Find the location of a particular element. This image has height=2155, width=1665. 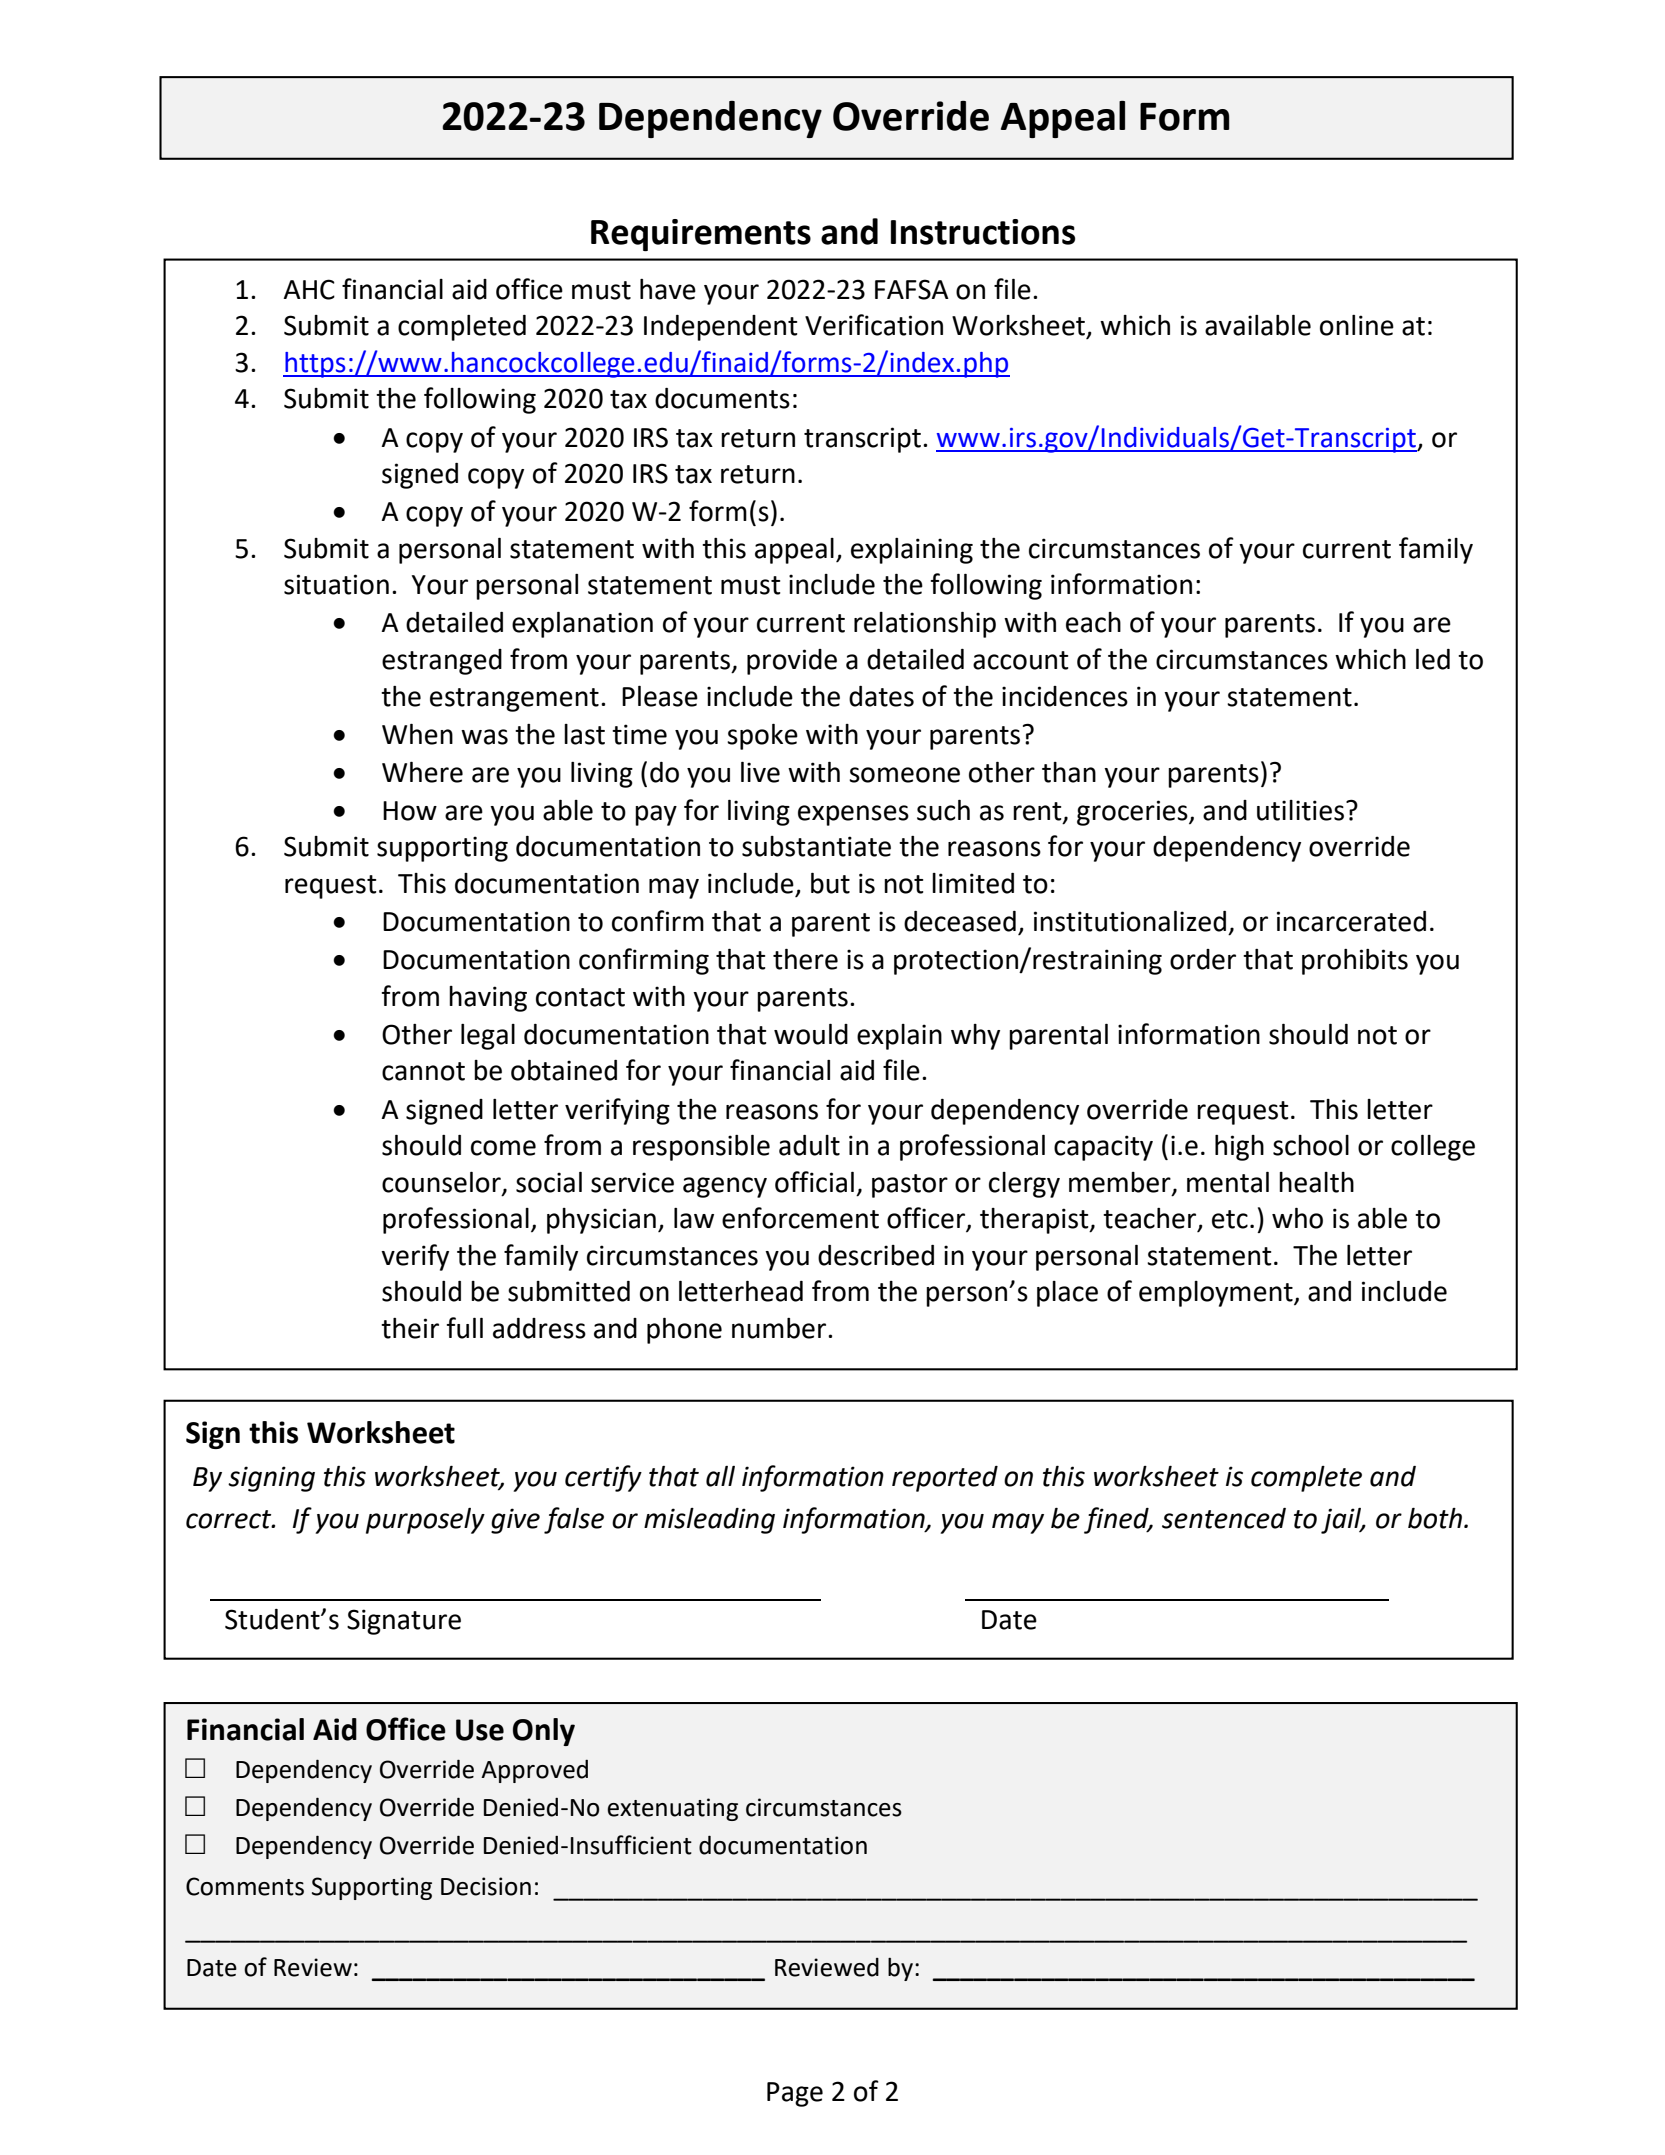

extenuating is located at coordinates (672, 1809).
